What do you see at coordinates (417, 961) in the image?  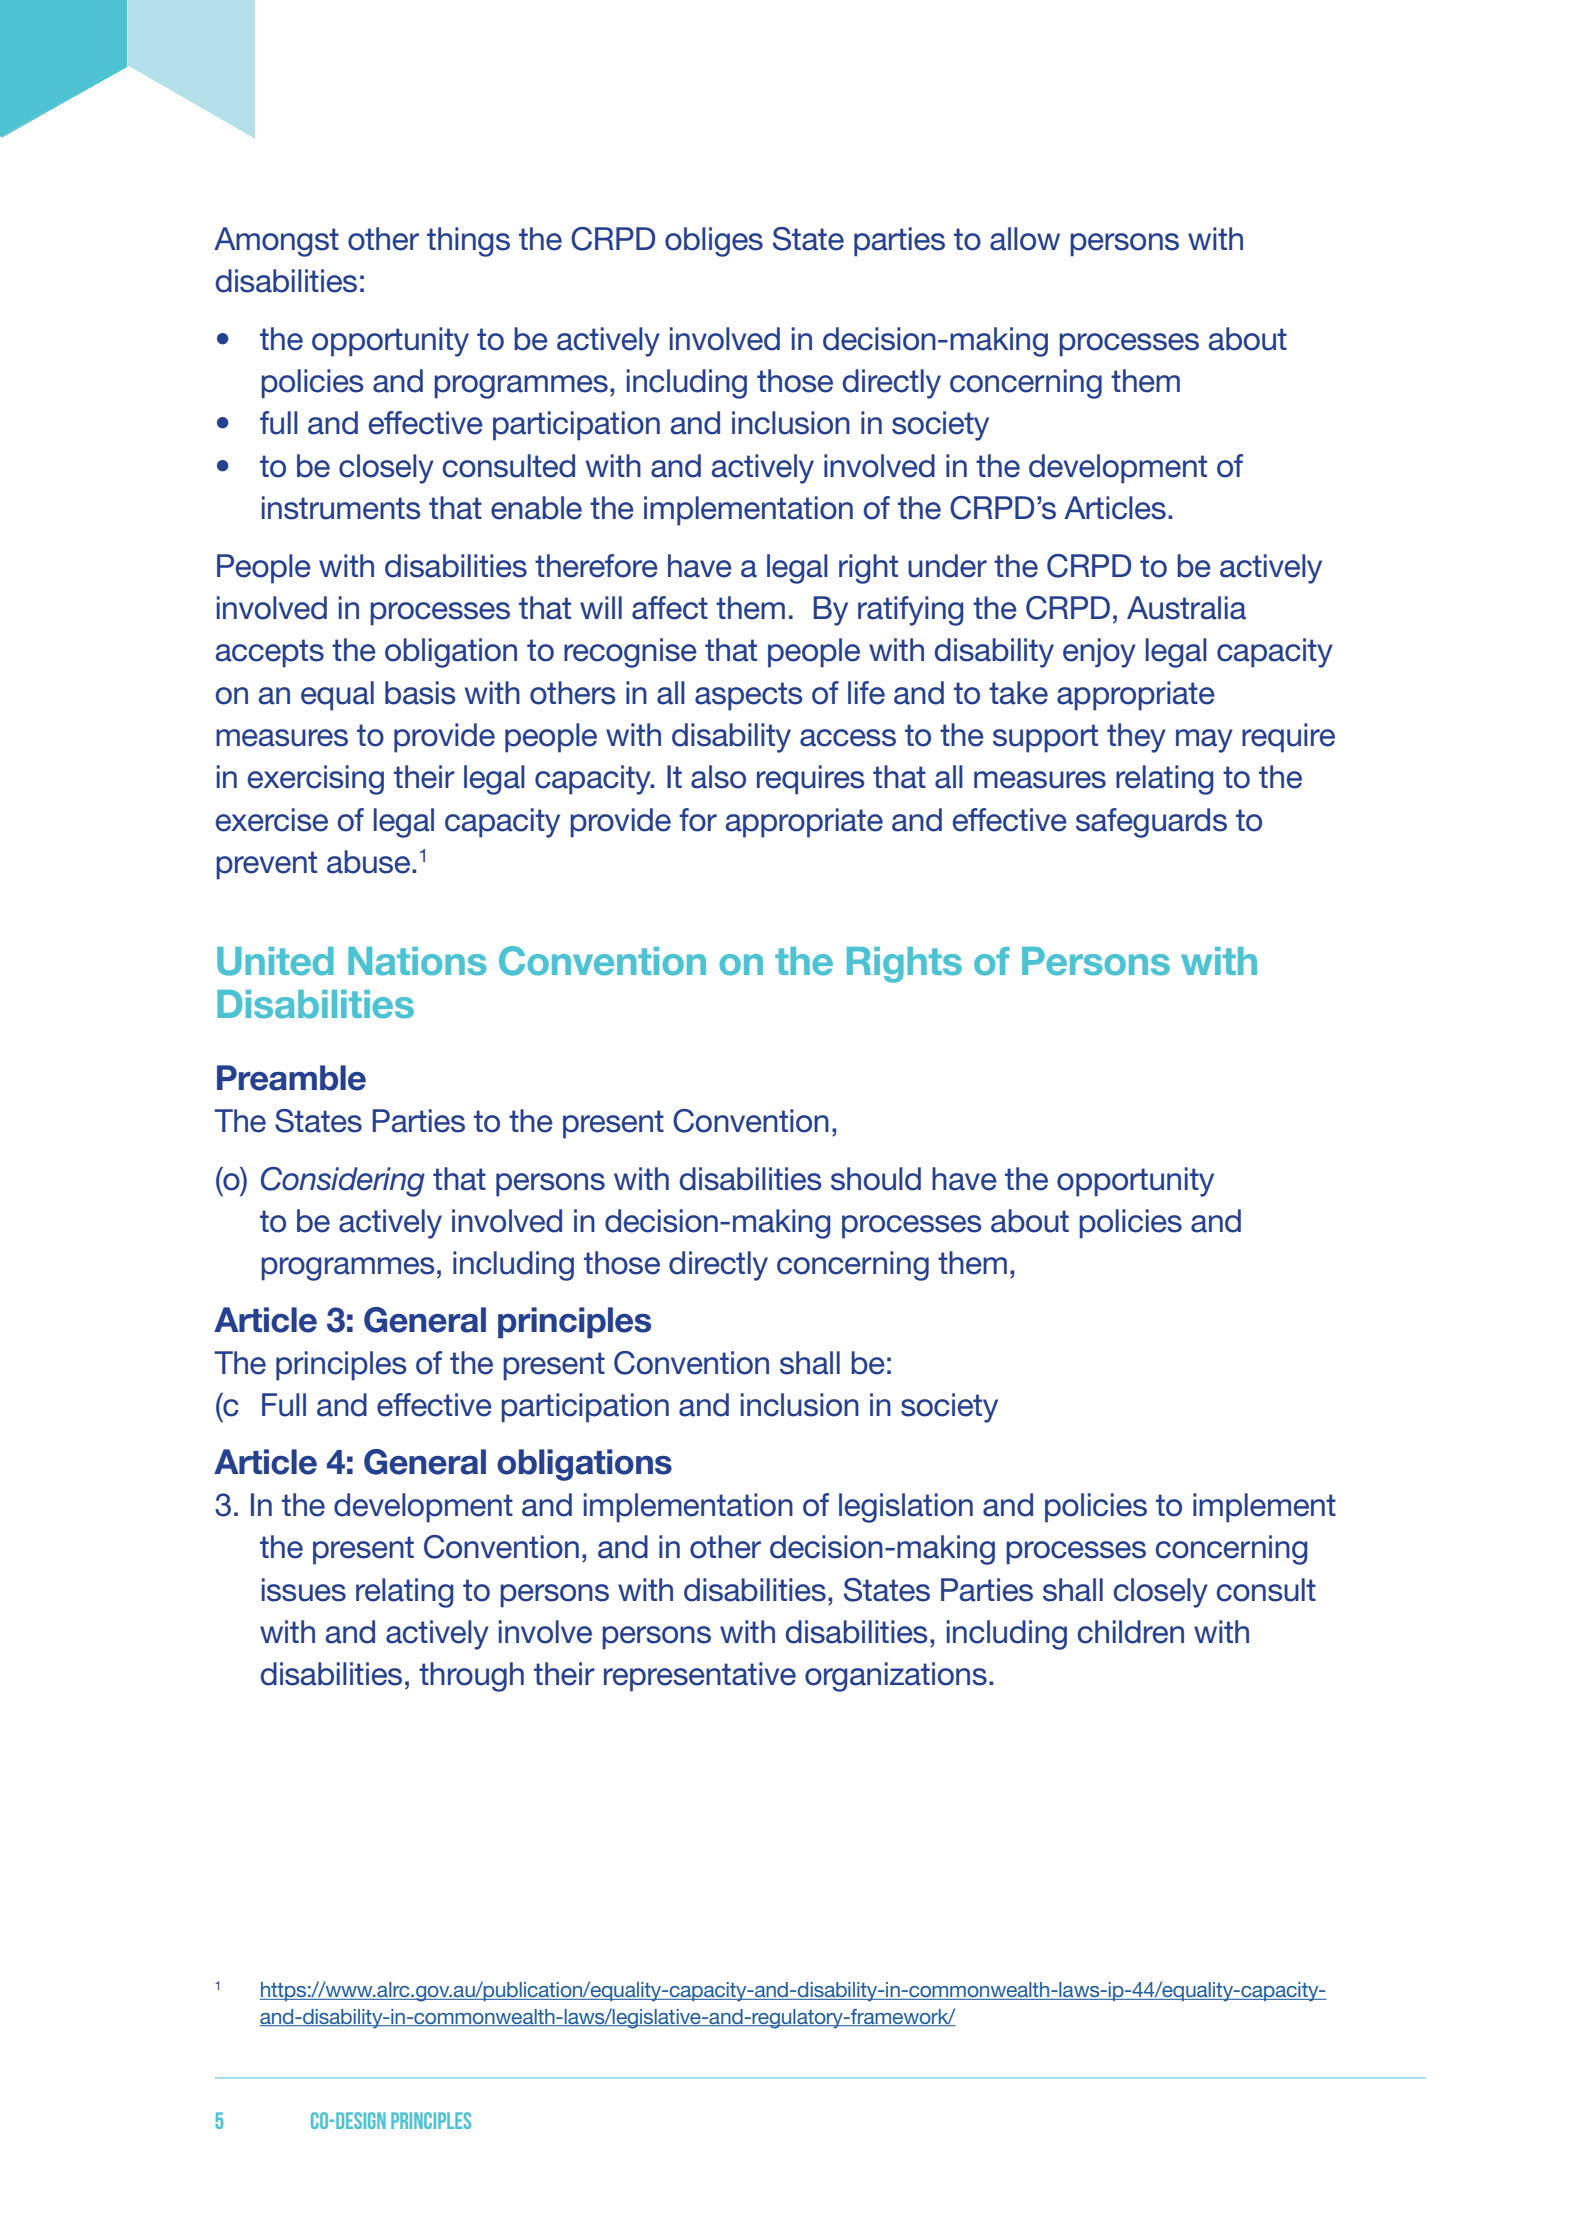 I see `Nations` at bounding box center [417, 961].
